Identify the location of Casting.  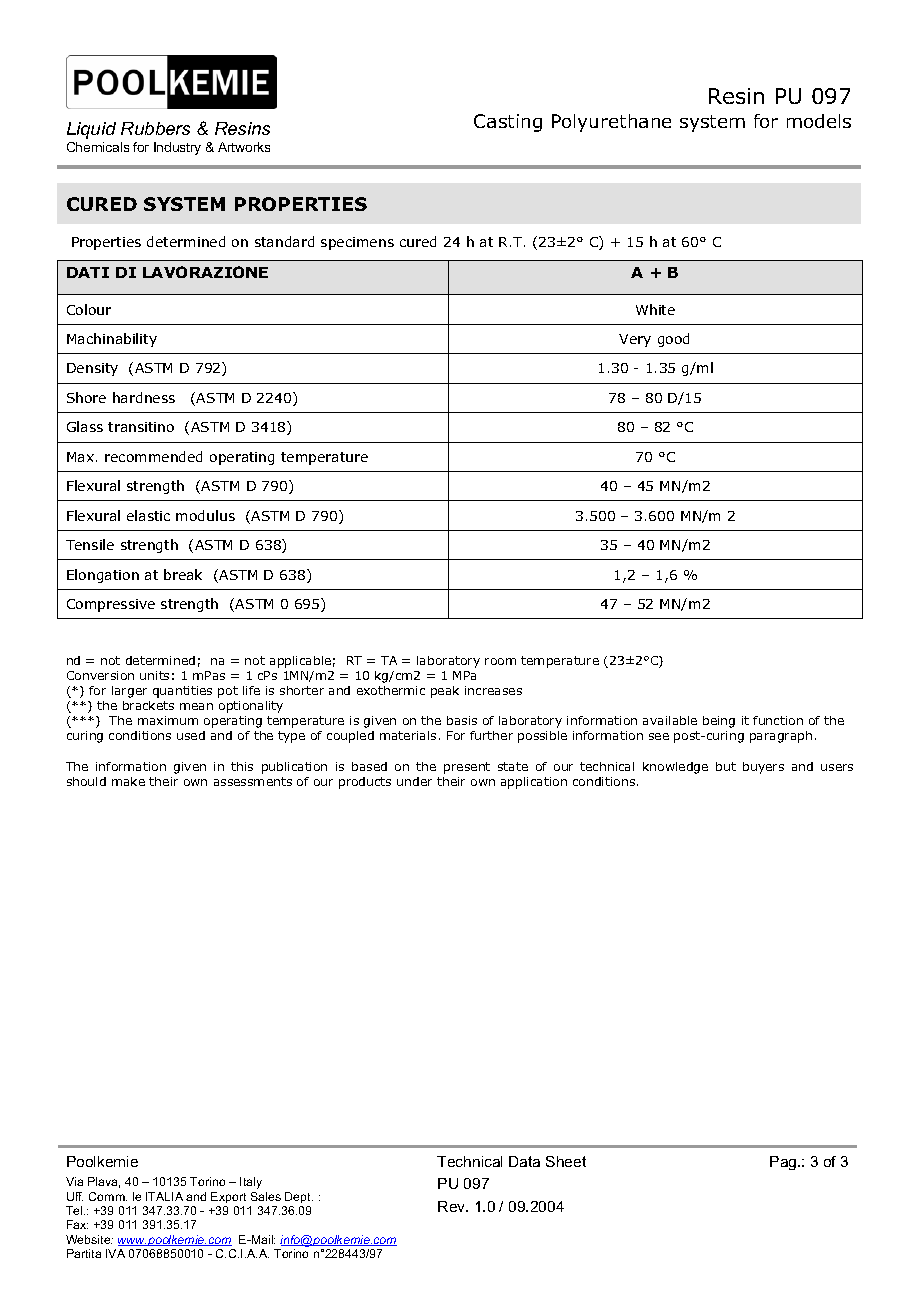
(508, 123).
